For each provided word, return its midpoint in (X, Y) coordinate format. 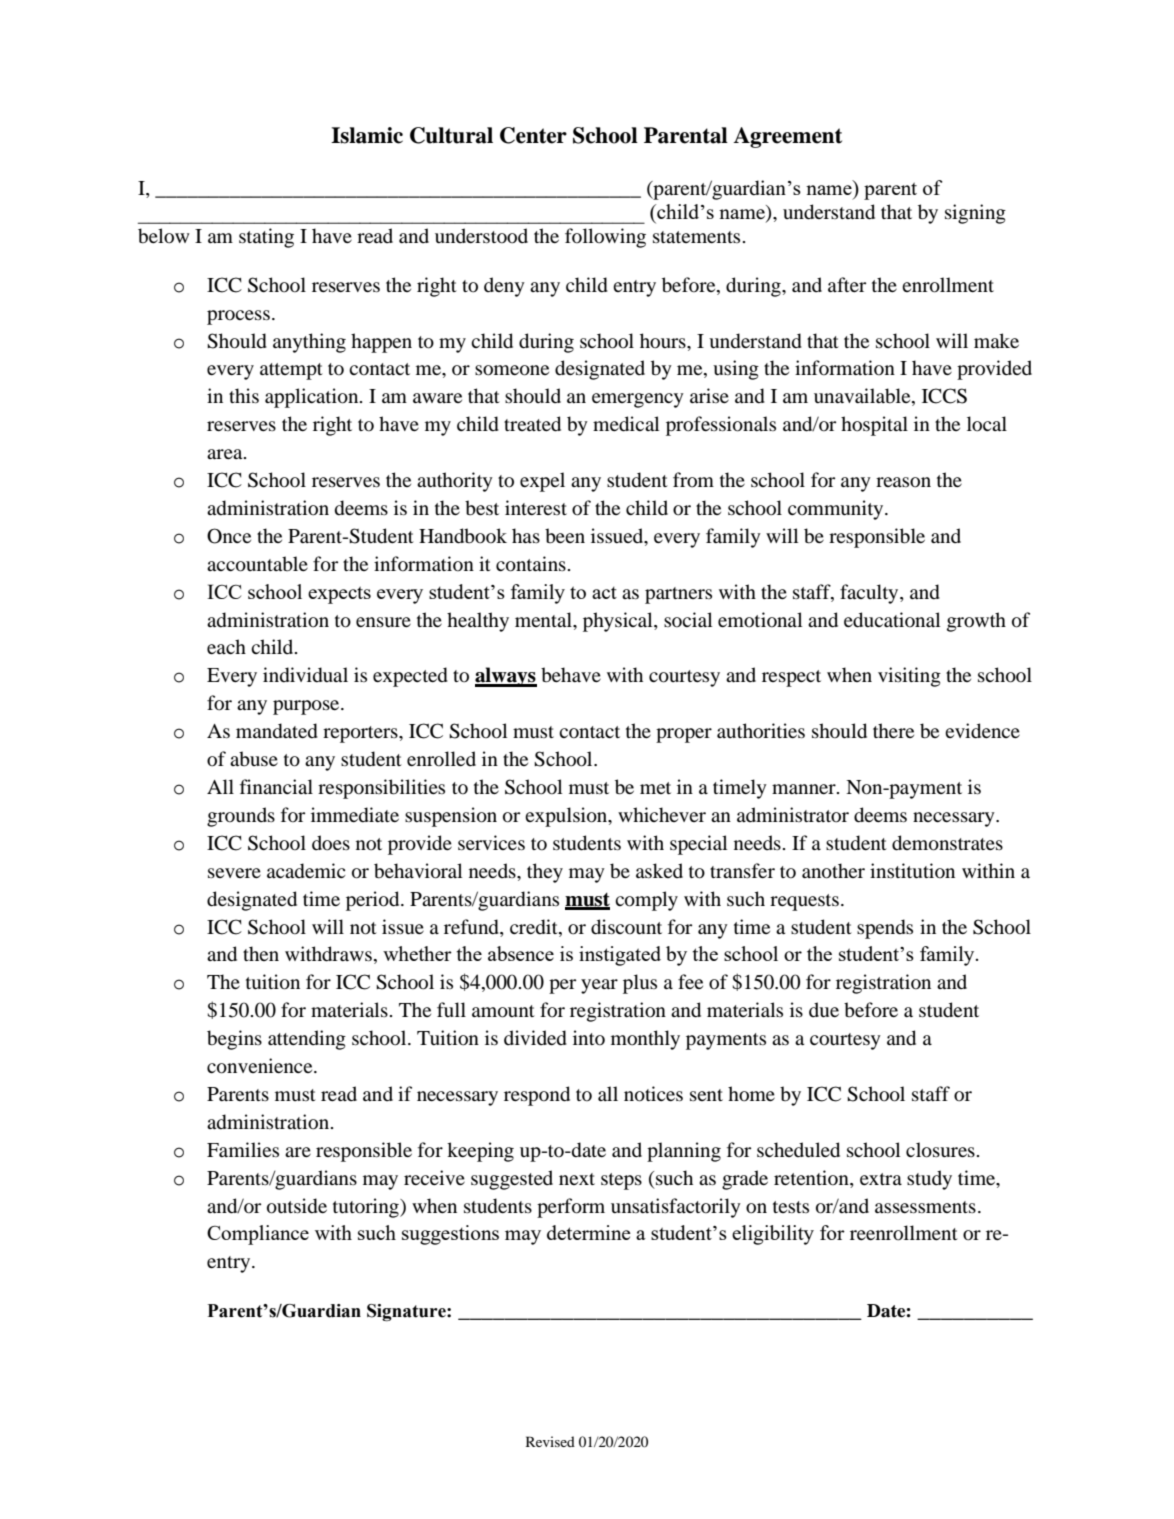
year (599, 986)
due (824, 1010)
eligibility (773, 1235)
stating (266, 238)
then (261, 953)
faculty (870, 594)
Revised (550, 1441)
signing (975, 214)
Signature (407, 1312)
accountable (257, 564)
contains (531, 564)
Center (533, 135)
